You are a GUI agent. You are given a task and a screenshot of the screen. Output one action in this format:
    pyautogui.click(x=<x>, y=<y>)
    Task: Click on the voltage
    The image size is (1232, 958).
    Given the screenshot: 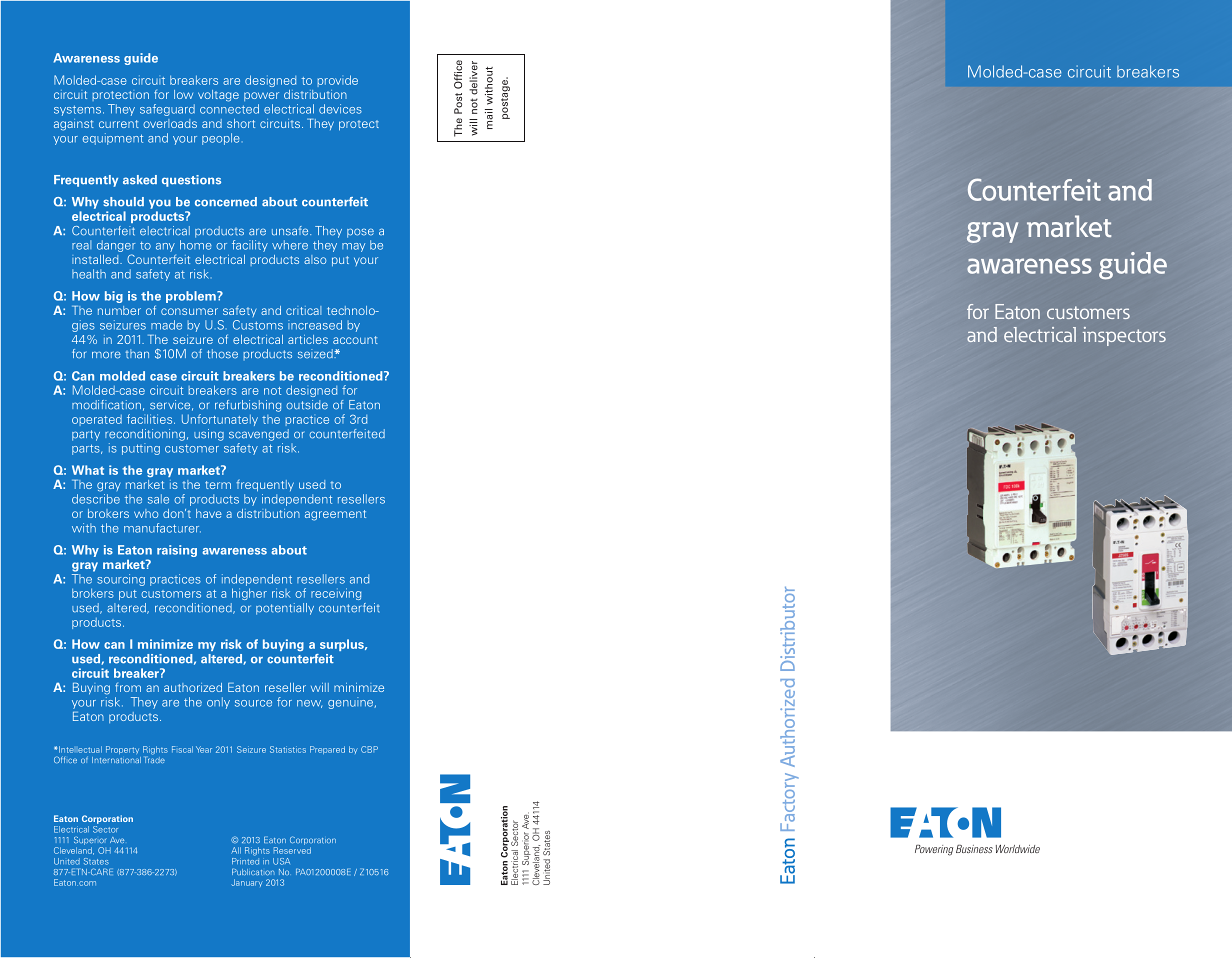 What is the action you would take?
    pyautogui.click(x=218, y=96)
